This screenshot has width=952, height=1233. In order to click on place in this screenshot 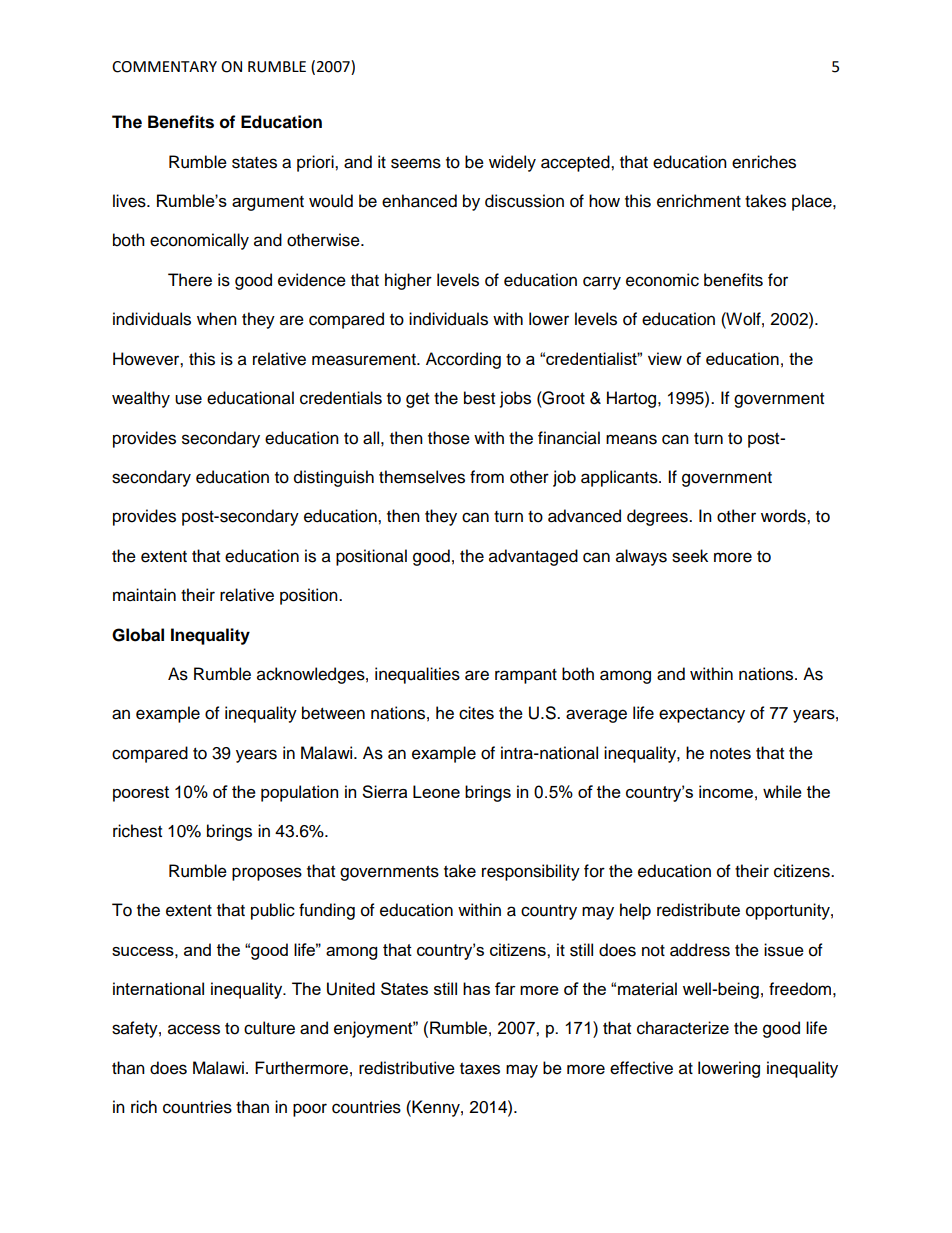, I will do `click(813, 202)`.
